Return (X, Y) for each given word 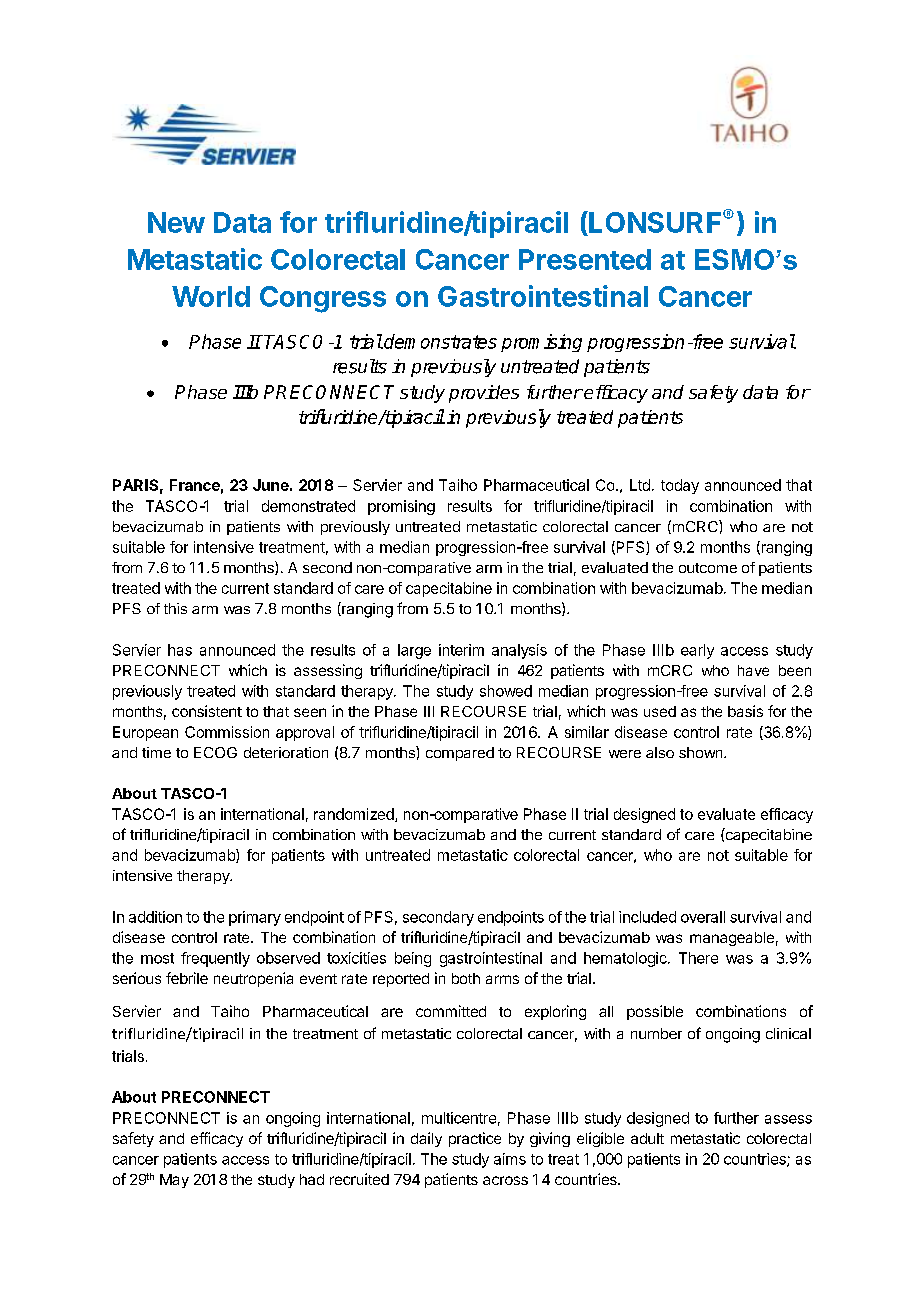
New (176, 222)
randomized (355, 815)
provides (484, 394)
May (174, 1181)
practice (475, 1139)
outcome (708, 568)
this (175, 608)
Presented (585, 259)
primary (255, 918)
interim (461, 650)
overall (703, 917)
